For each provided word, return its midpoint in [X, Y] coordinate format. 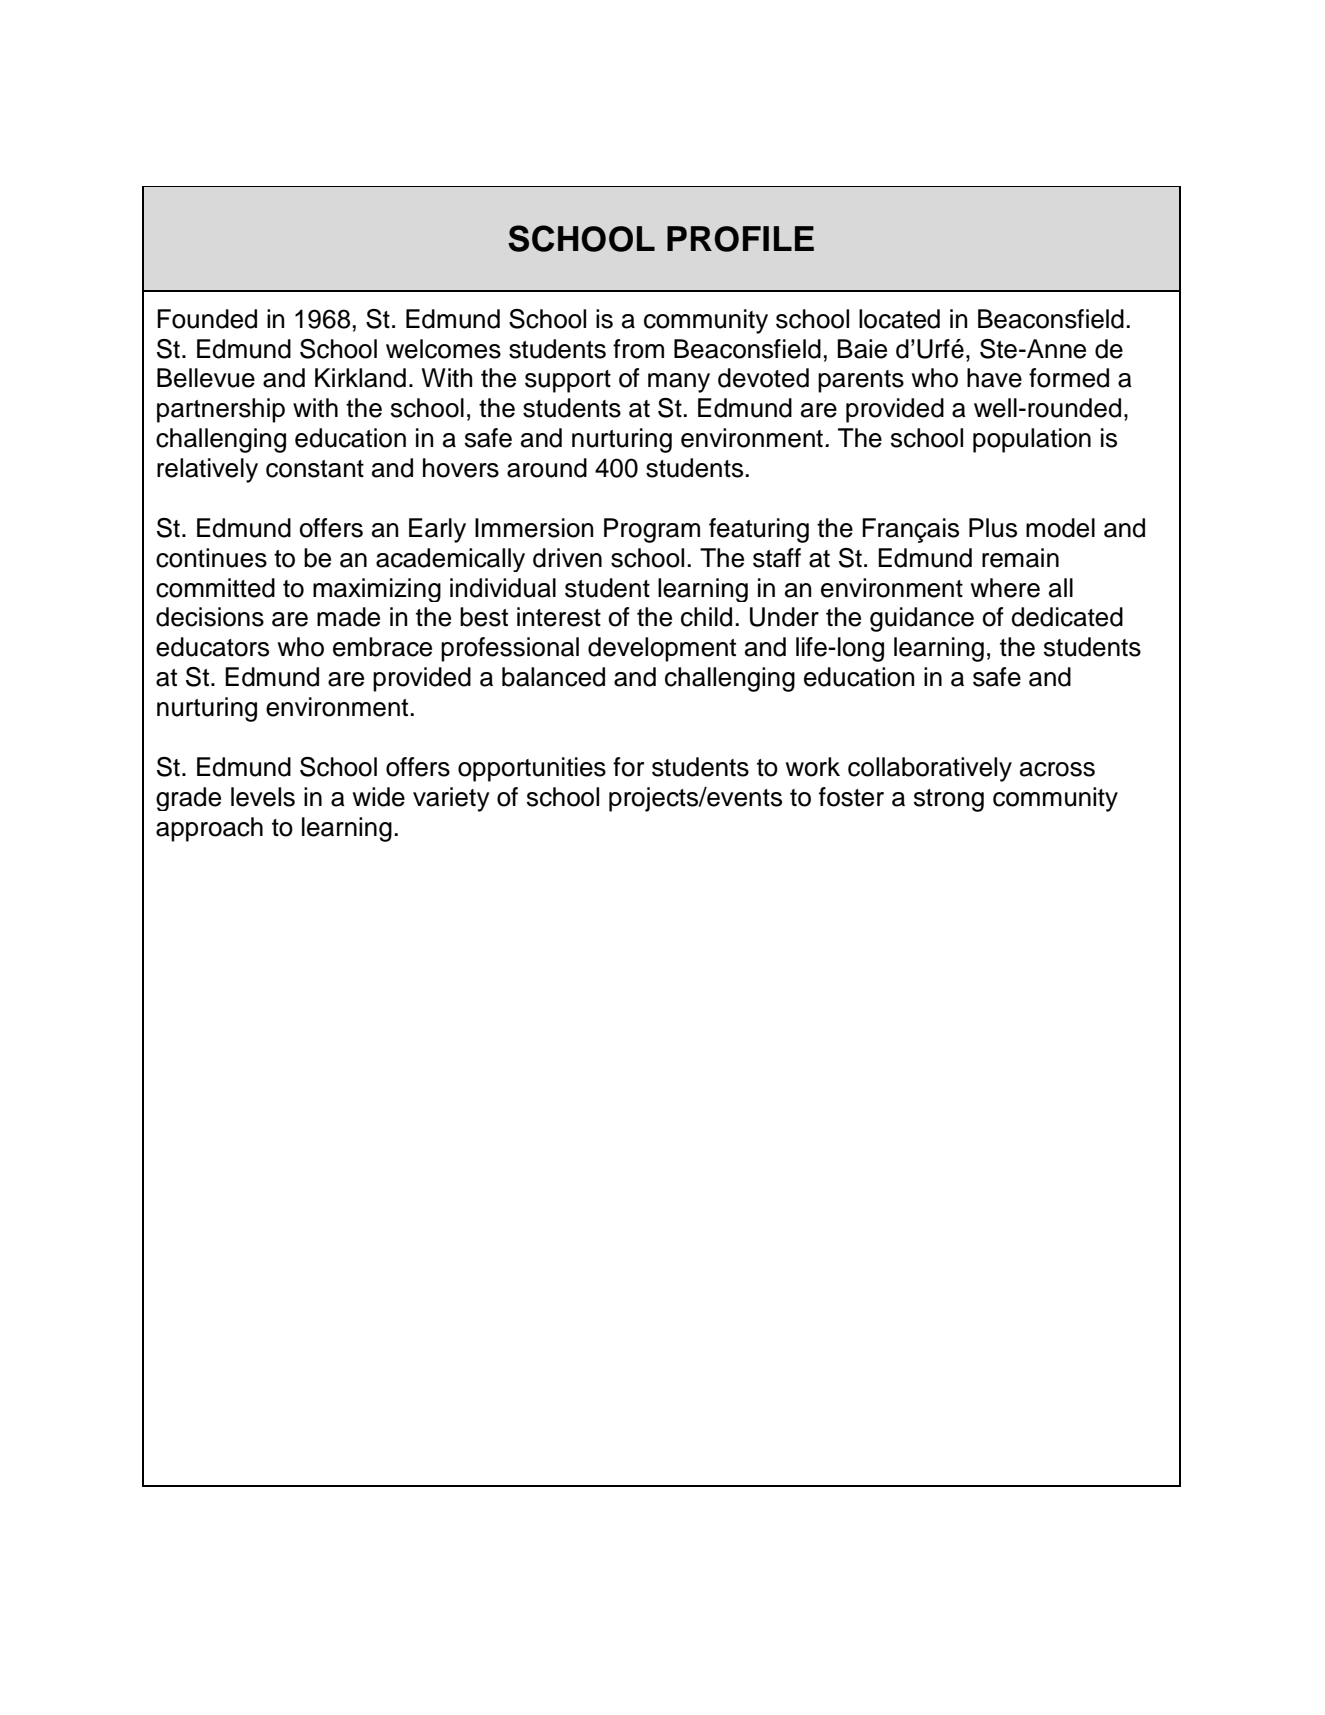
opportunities [532, 769]
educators [212, 647]
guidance [922, 619]
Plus [993, 528]
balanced [553, 677]
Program [652, 530]
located [899, 319]
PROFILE [740, 239]
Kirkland [360, 378]
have [994, 378]
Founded [207, 319]
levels [263, 797]
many [679, 383]
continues [211, 558]
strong [949, 800]
